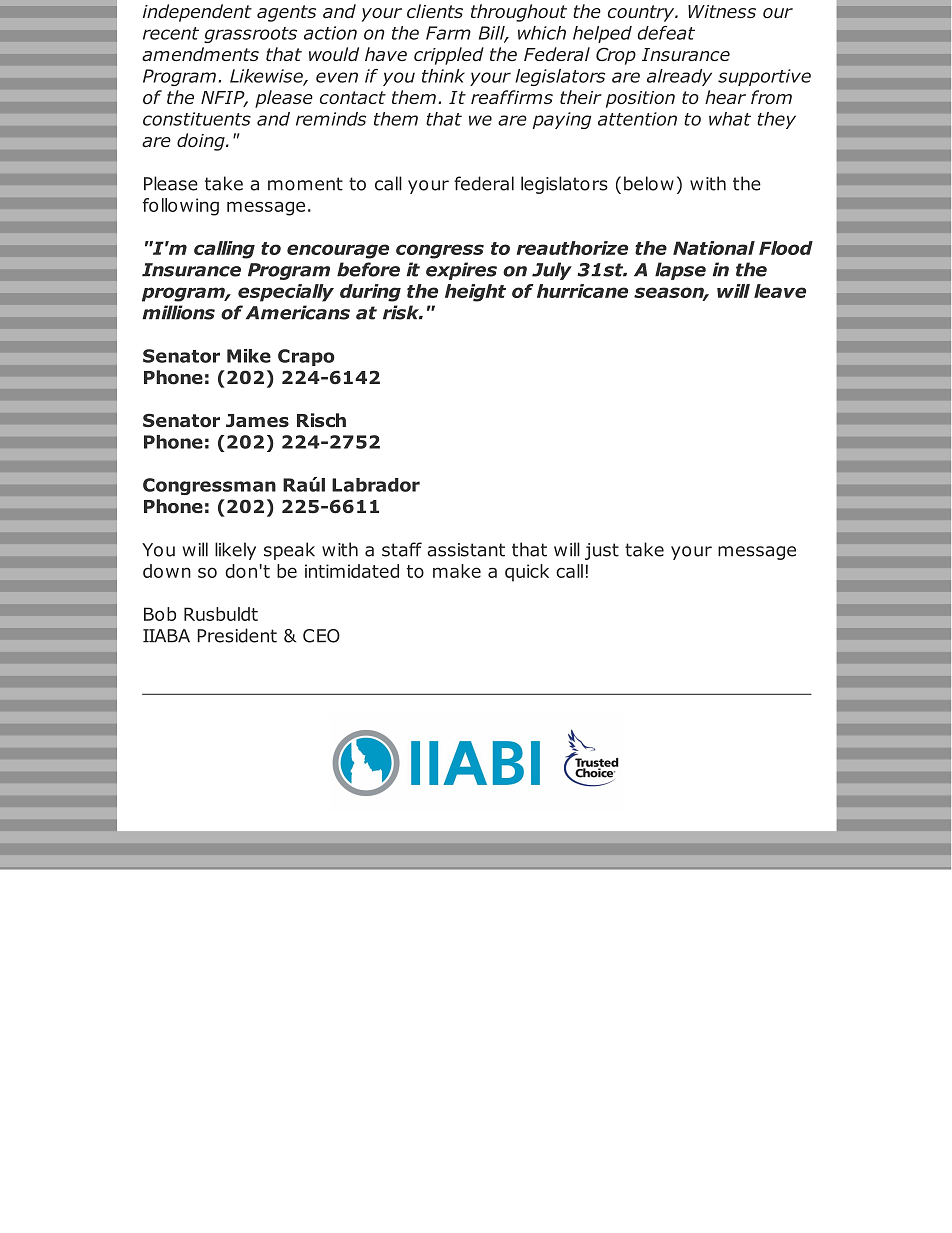 This screenshot has height=1233, width=952. I want to click on Risch, so click(321, 420).
